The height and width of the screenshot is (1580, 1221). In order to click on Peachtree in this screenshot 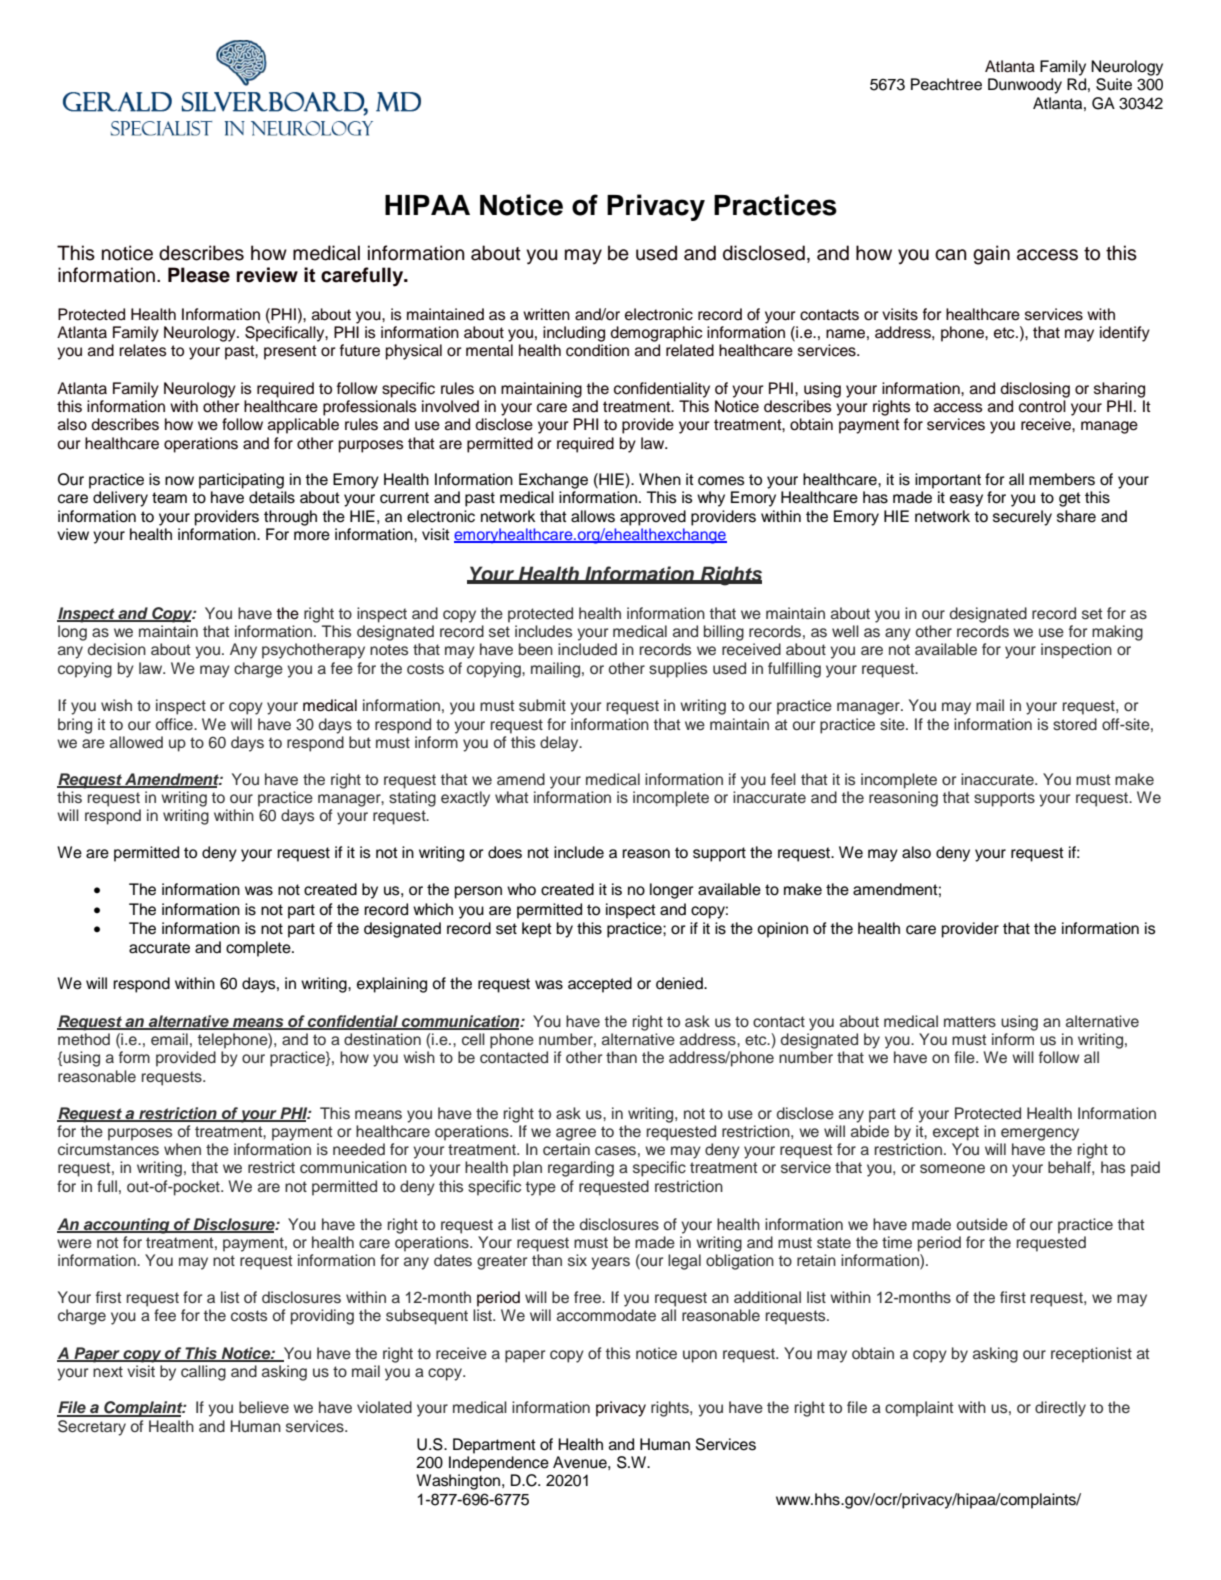, I will do `click(946, 84)`.
